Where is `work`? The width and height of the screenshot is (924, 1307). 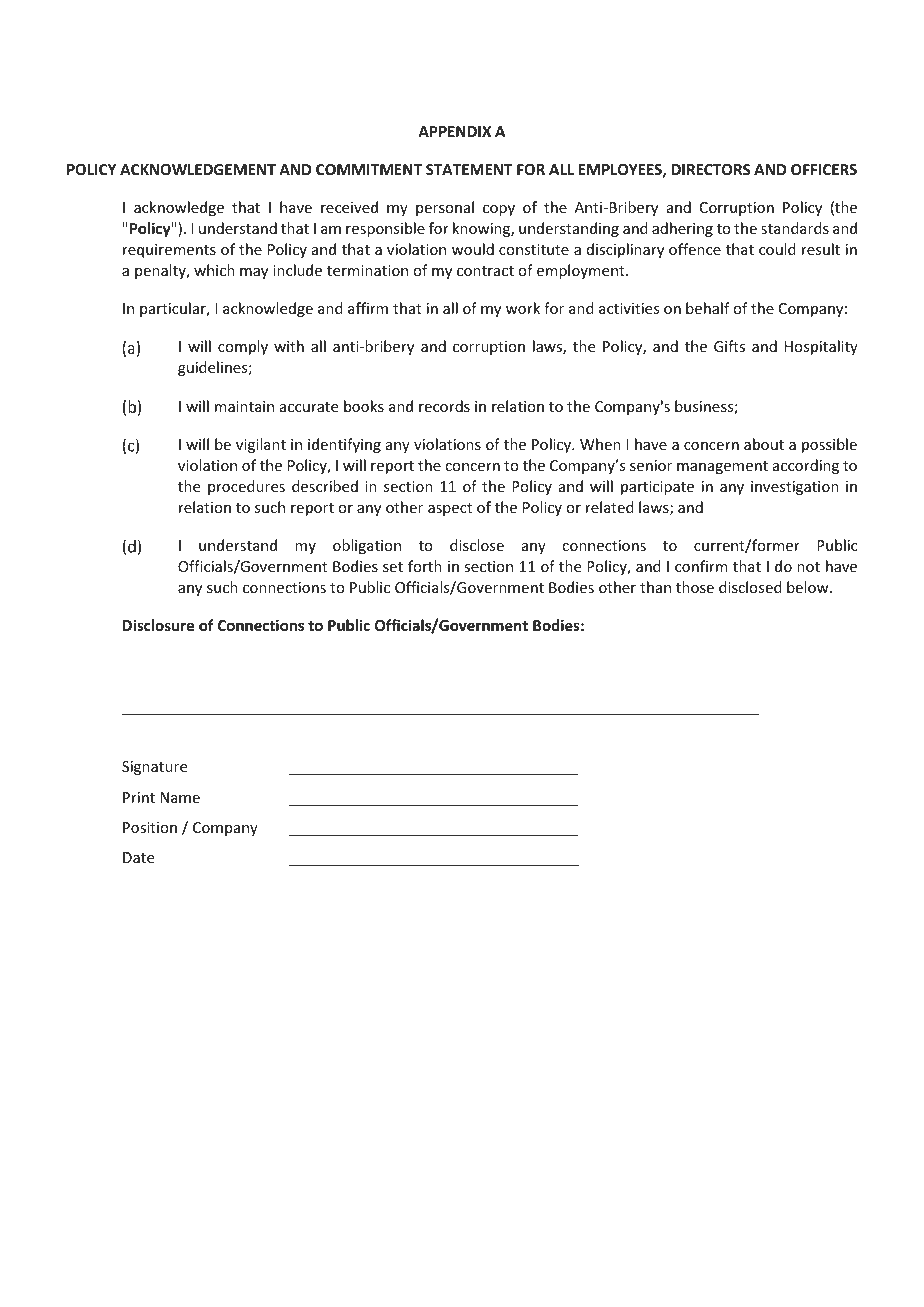 work is located at coordinates (523, 308).
